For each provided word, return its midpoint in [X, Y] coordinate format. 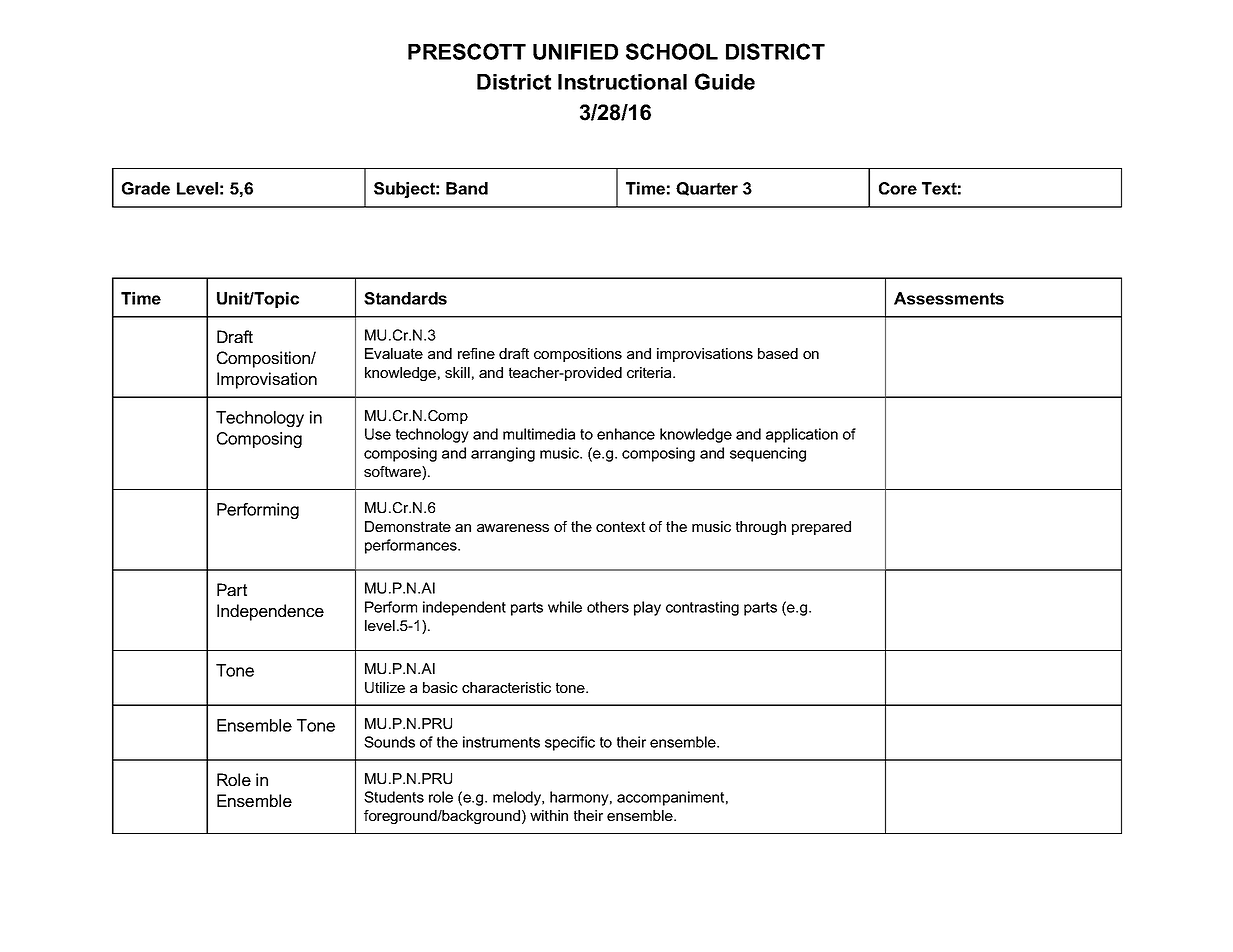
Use [378, 434]
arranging [503, 454]
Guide [725, 81]
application [802, 435]
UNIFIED [575, 52]
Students [394, 797]
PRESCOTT [467, 51]
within [549, 815]
